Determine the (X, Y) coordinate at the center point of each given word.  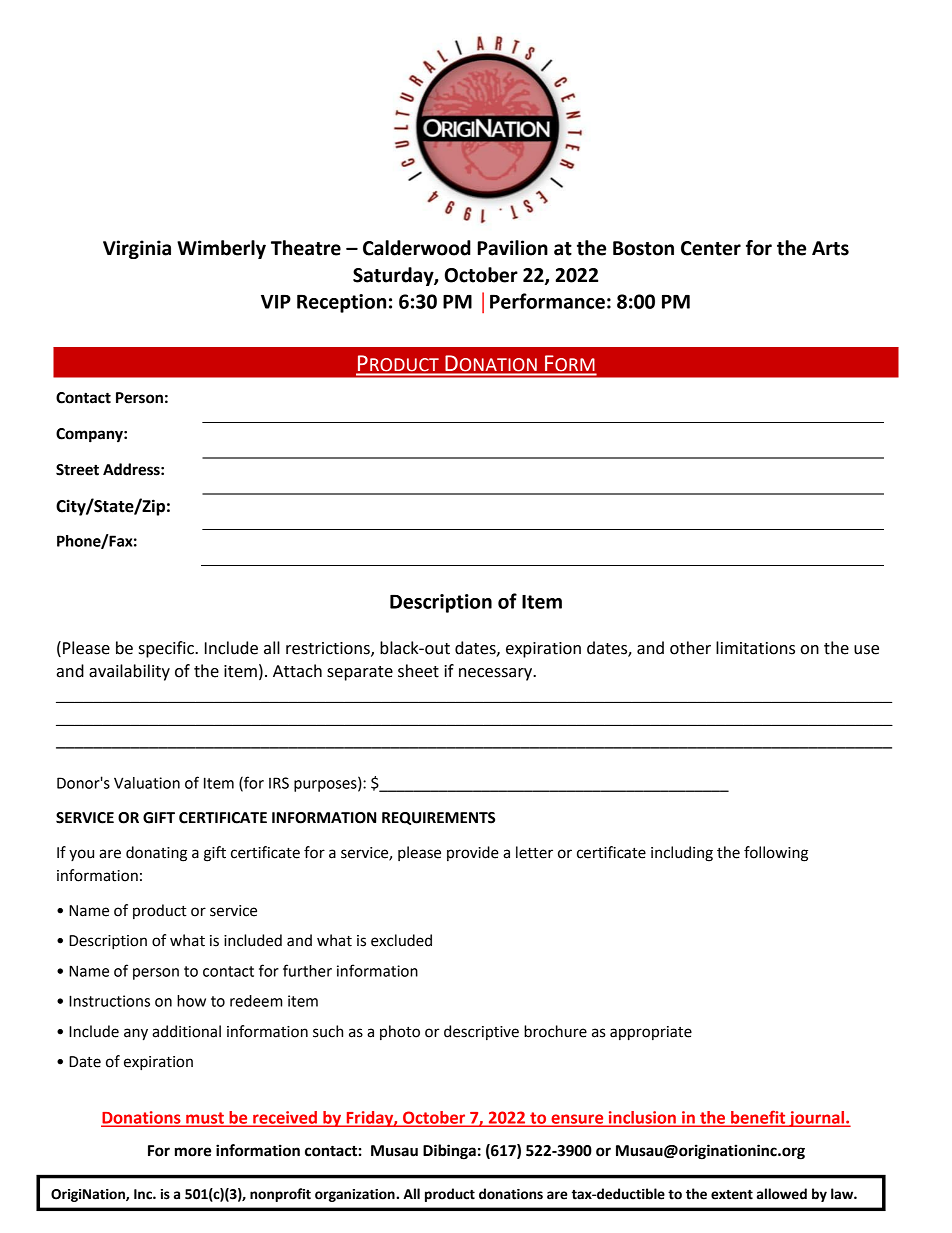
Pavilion (513, 248)
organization (356, 1195)
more (193, 1152)
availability (129, 672)
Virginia (137, 249)
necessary (497, 674)
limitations (755, 648)
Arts (830, 248)
